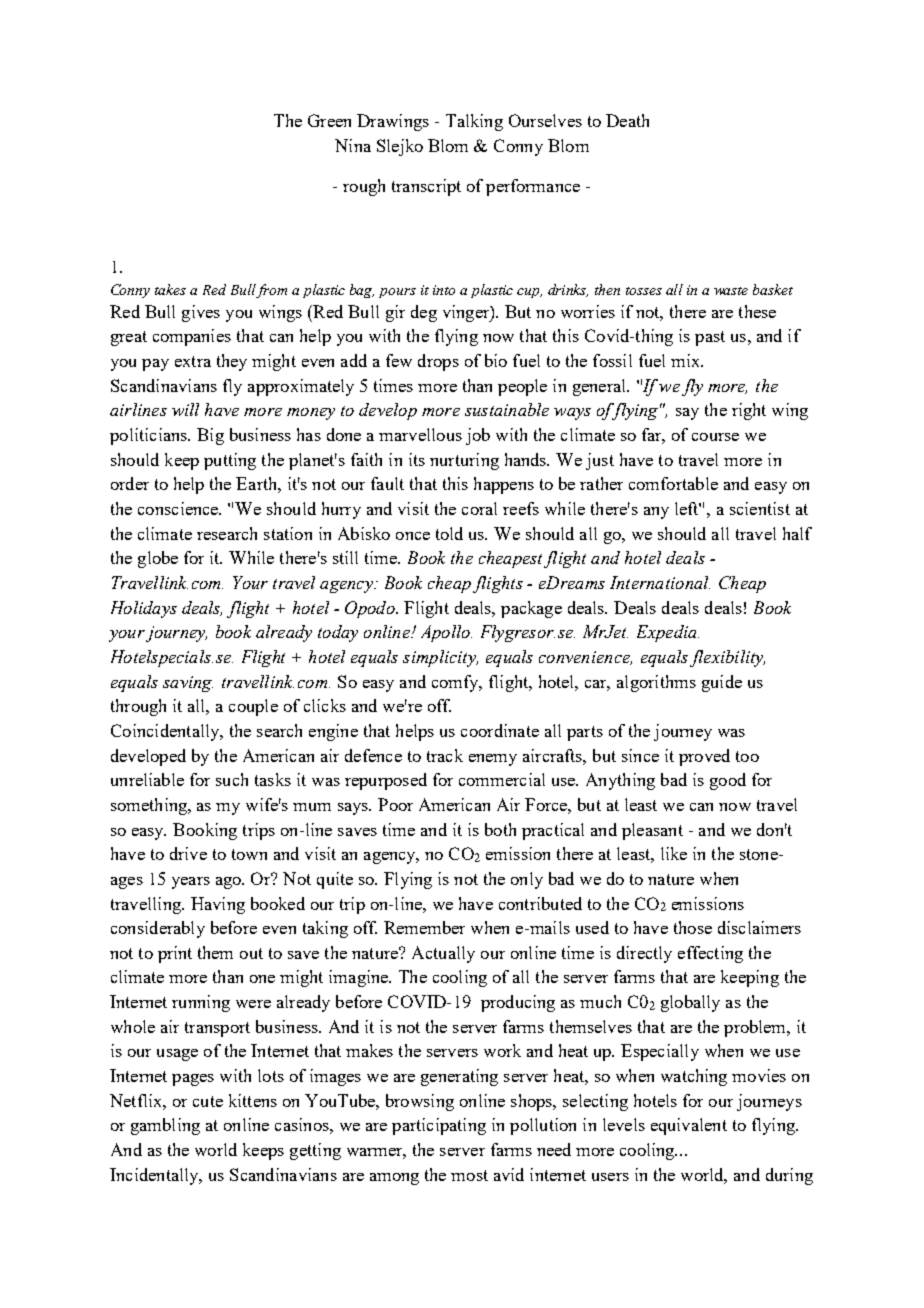 The width and height of the screenshot is (924, 1308). I want to click on good, so click(728, 781).
